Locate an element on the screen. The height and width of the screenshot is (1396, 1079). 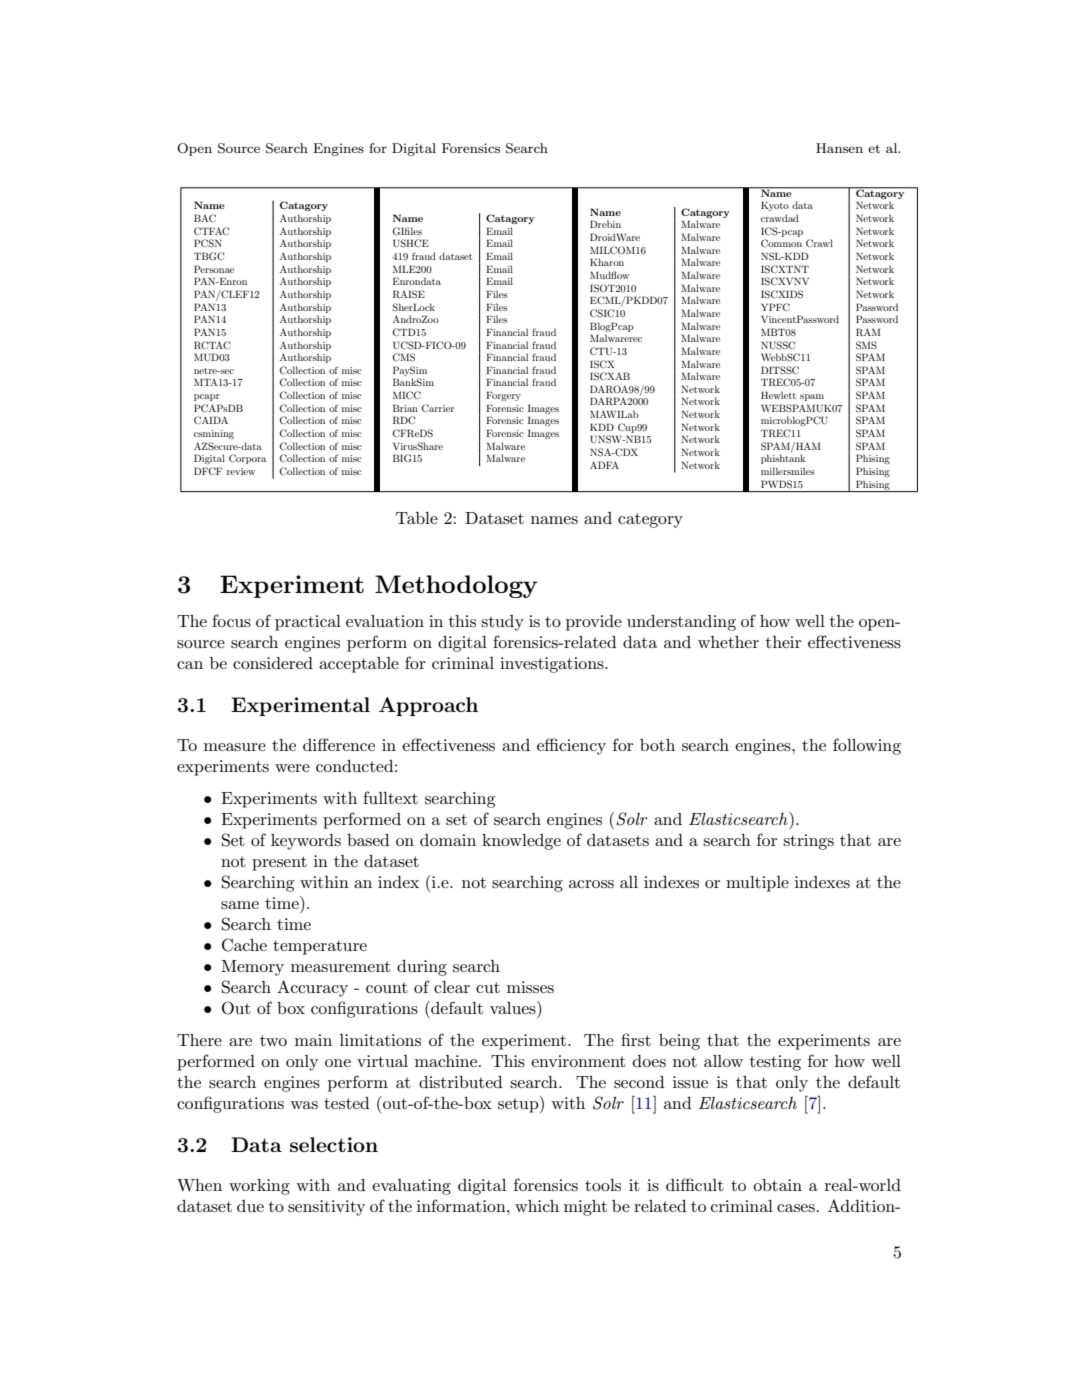
Kyoto is located at coordinates (775, 206).
